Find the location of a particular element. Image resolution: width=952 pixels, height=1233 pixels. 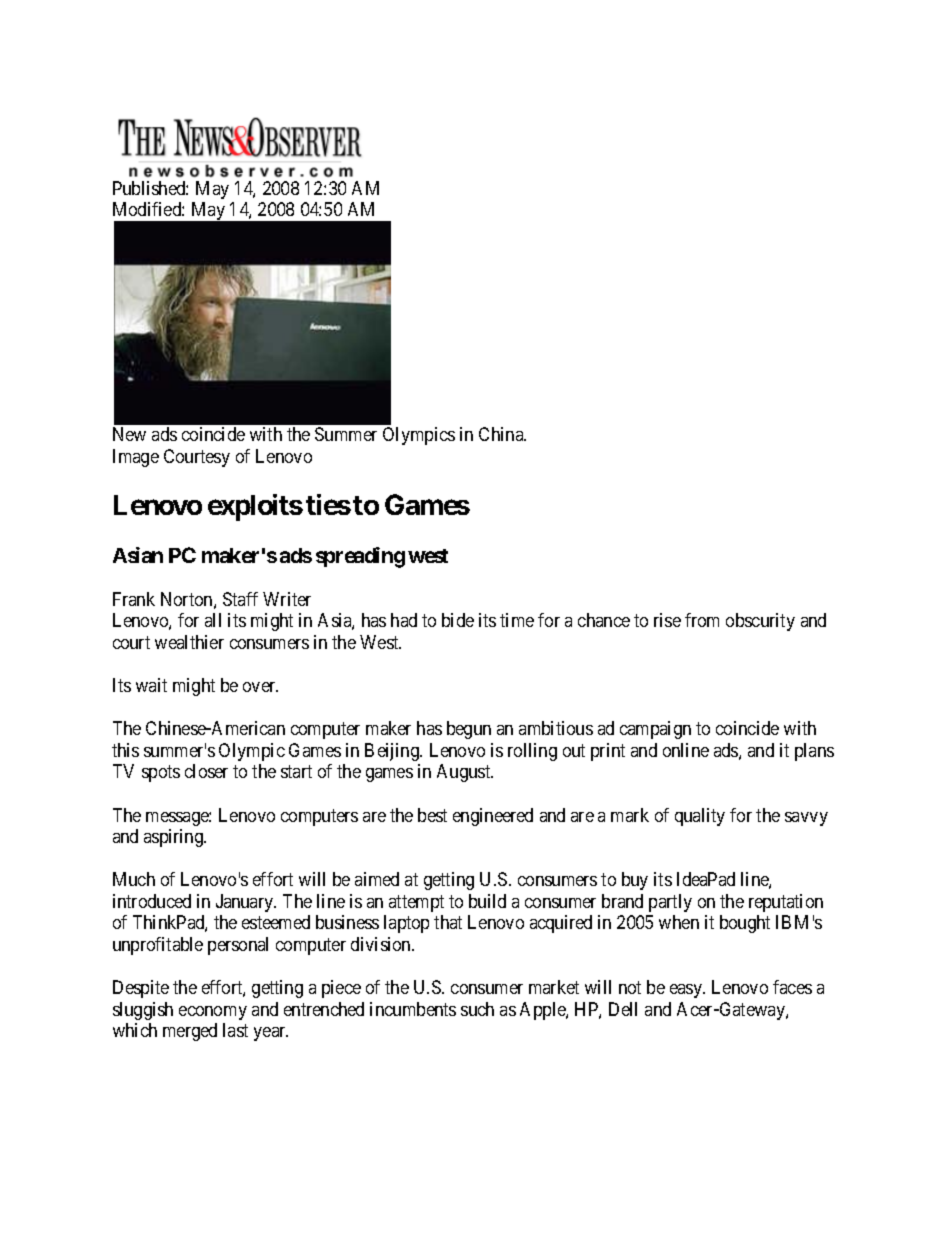

easy is located at coordinates (687, 991).
